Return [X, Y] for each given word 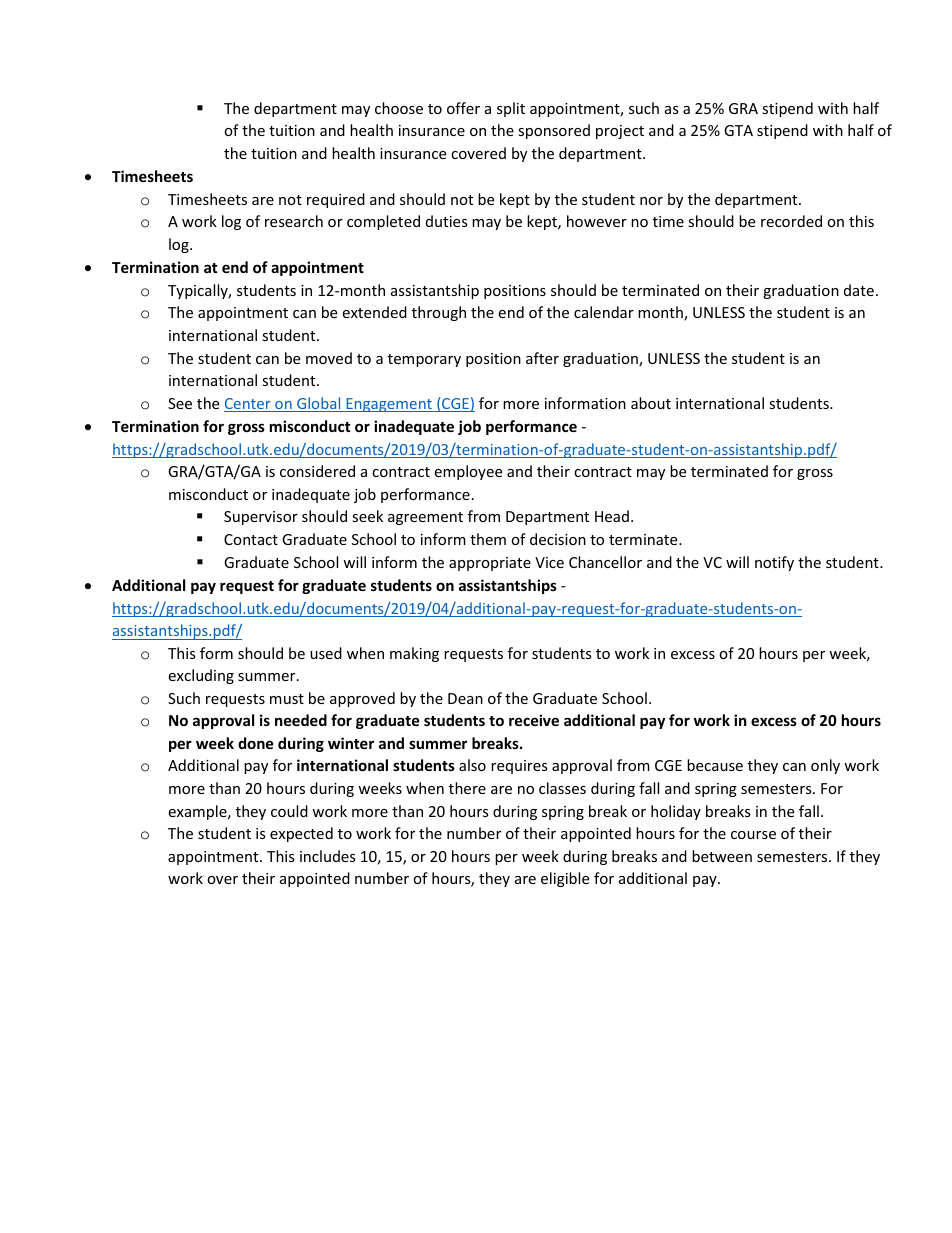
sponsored [554, 131]
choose [399, 108]
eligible [565, 879]
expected [301, 834]
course [753, 835]
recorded [791, 221]
